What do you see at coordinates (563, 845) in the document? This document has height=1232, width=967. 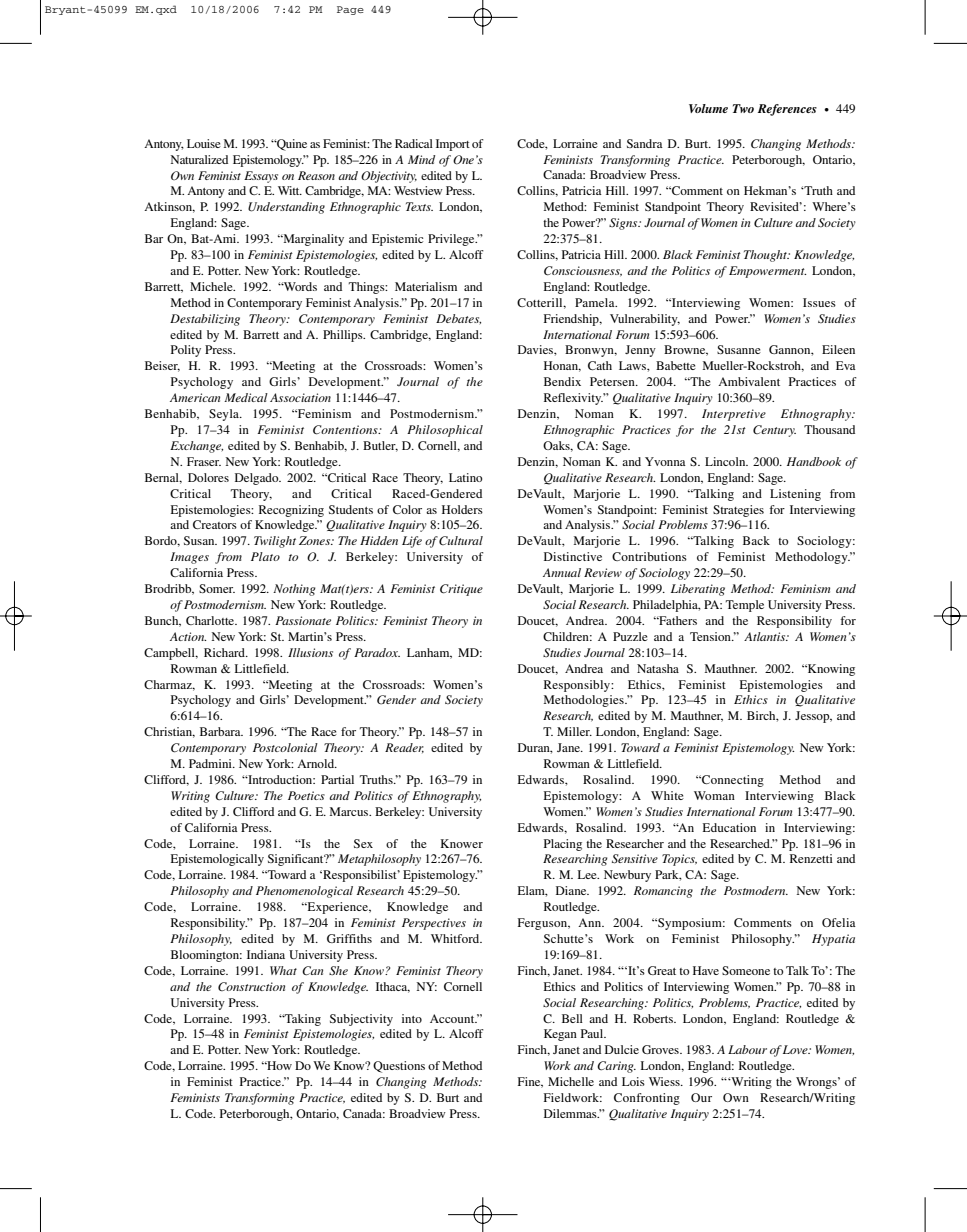 I see `Placing` at bounding box center [563, 845].
